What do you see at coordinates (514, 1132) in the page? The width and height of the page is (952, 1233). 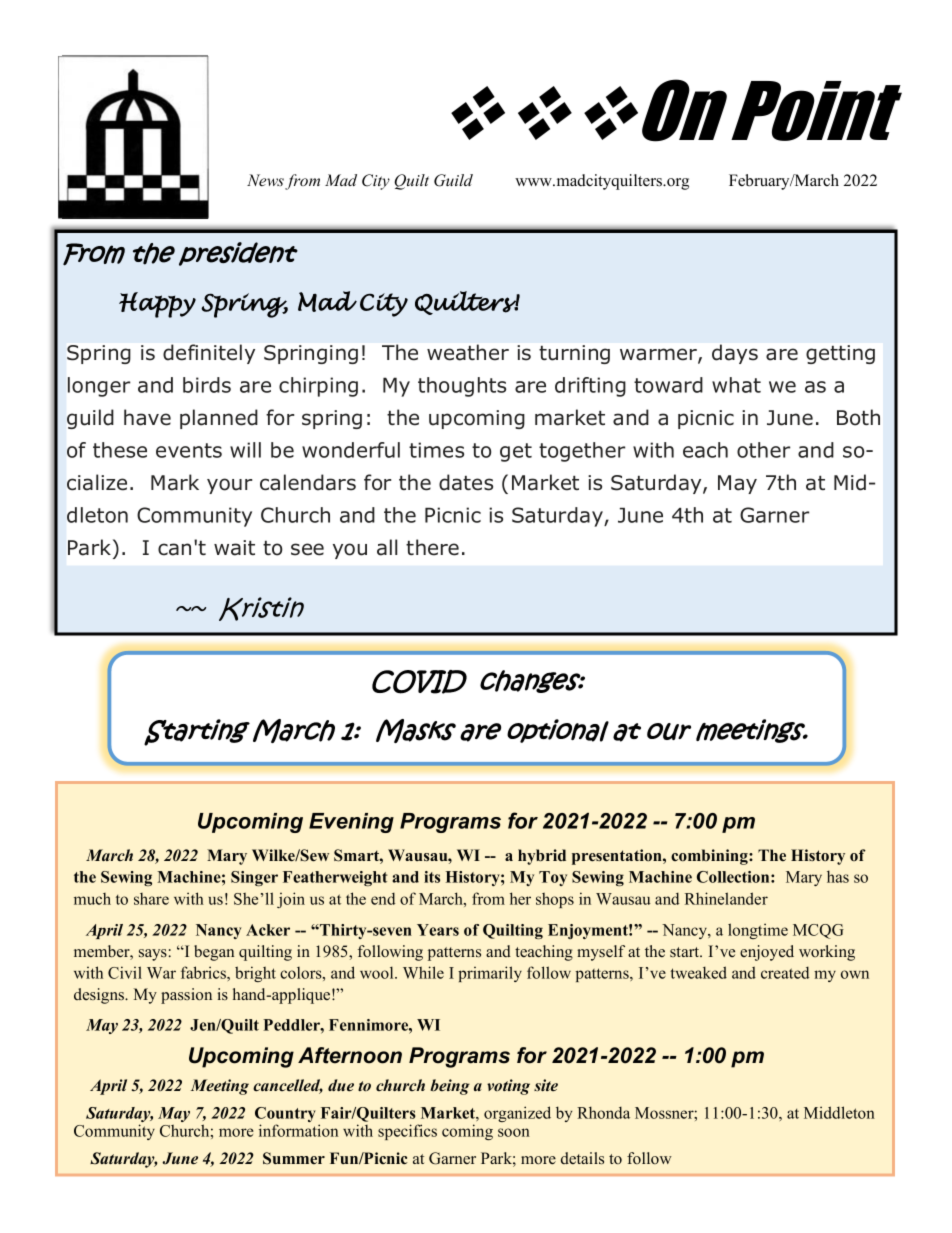 I see `soon` at bounding box center [514, 1132].
